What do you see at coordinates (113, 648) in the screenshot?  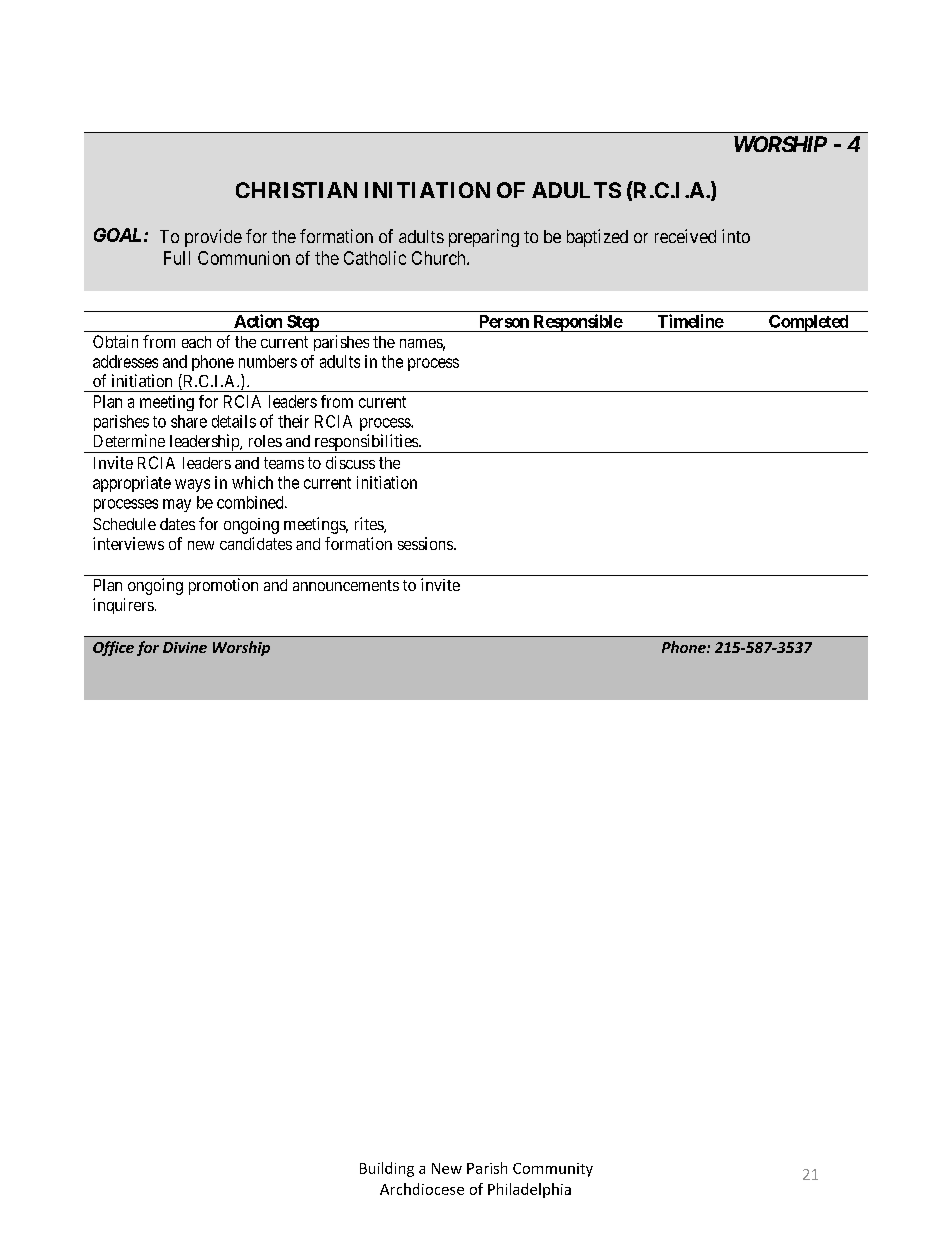 I see `Office` at bounding box center [113, 648].
